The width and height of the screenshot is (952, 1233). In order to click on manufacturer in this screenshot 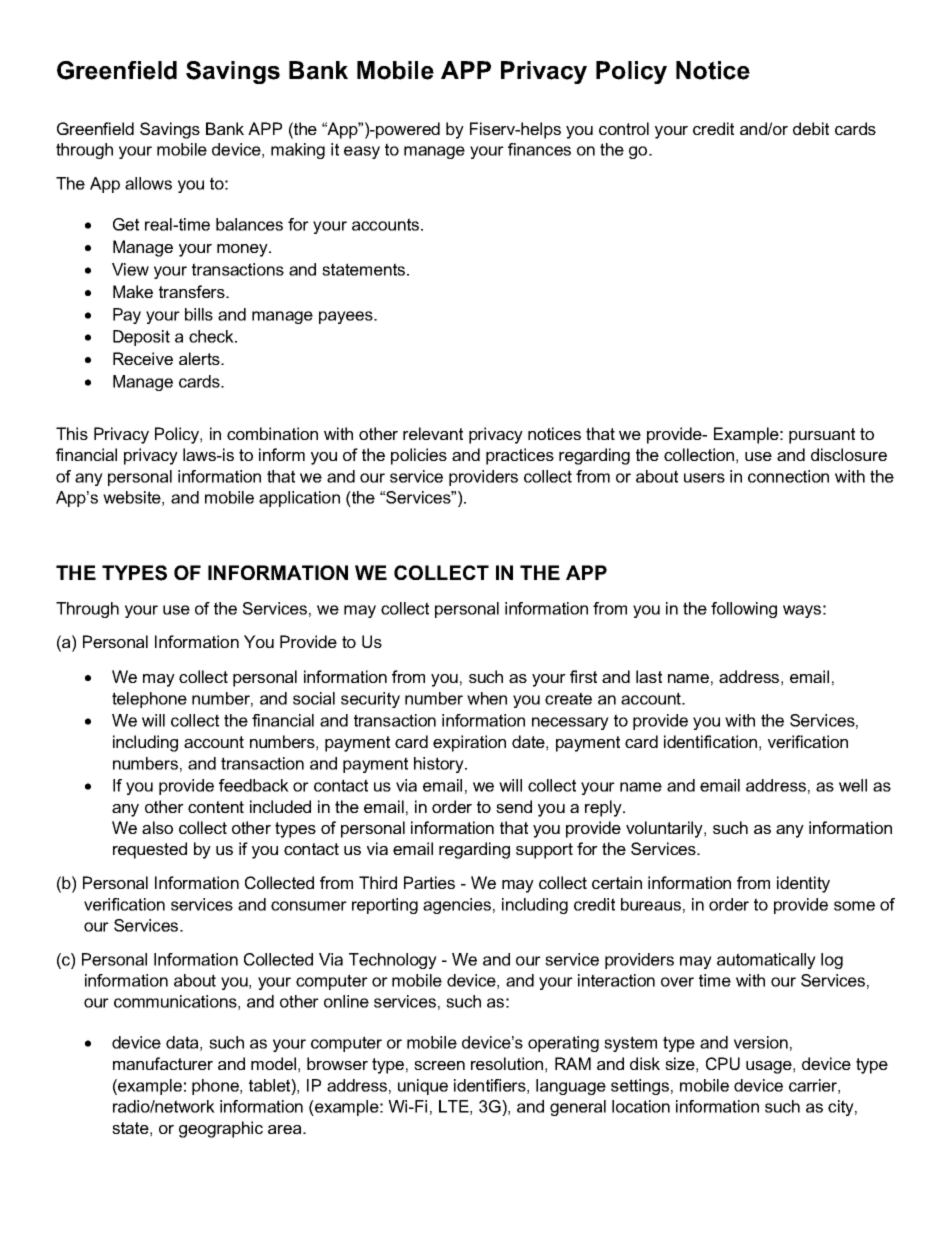, I will do `click(163, 1063)`.
